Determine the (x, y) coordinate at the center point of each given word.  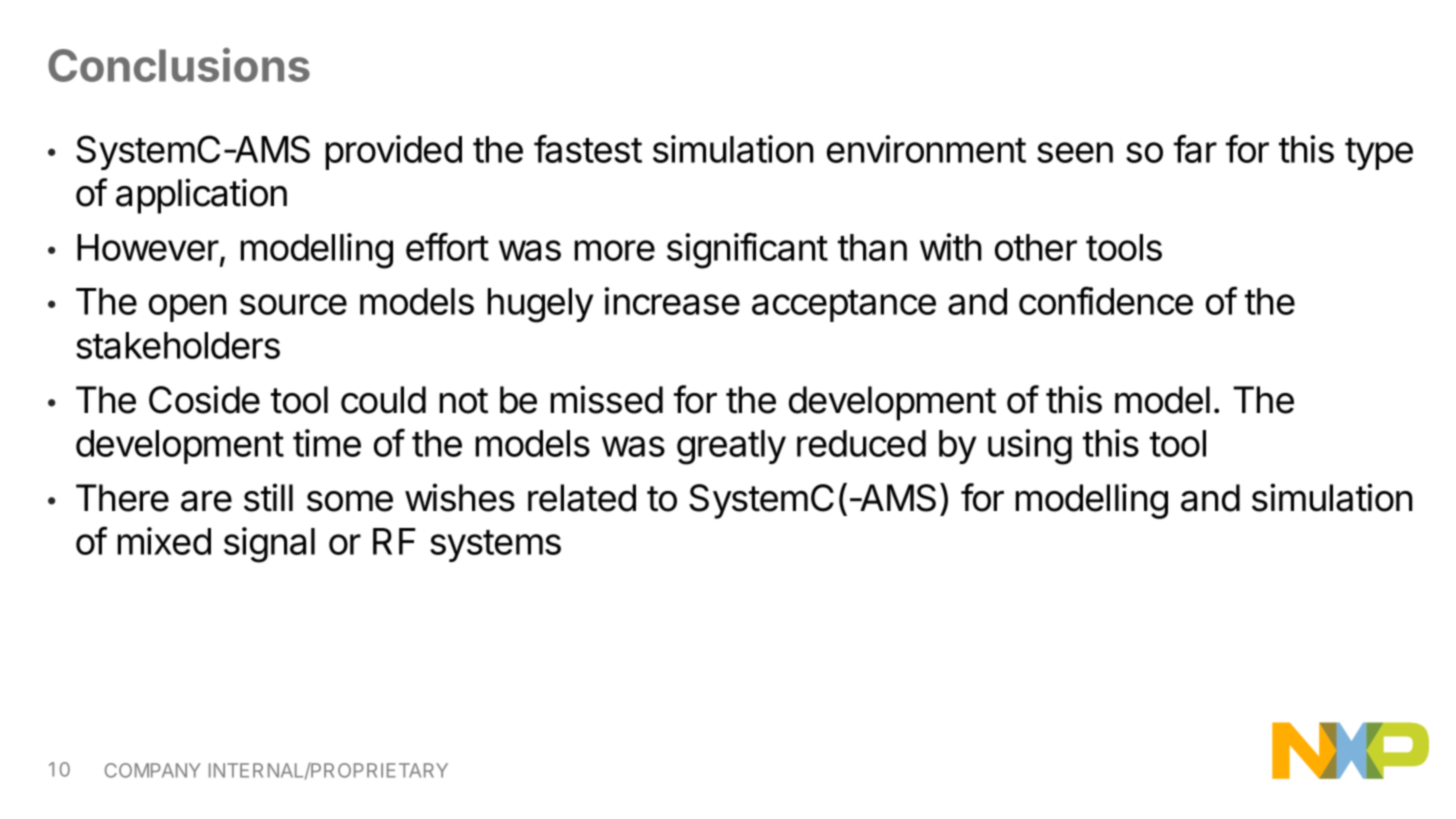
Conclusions (179, 65)
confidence (1106, 300)
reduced (861, 443)
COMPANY (153, 770)
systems (495, 546)
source (293, 304)
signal (269, 545)
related (582, 498)
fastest (588, 148)
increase (672, 301)
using (1030, 447)
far (1195, 148)
